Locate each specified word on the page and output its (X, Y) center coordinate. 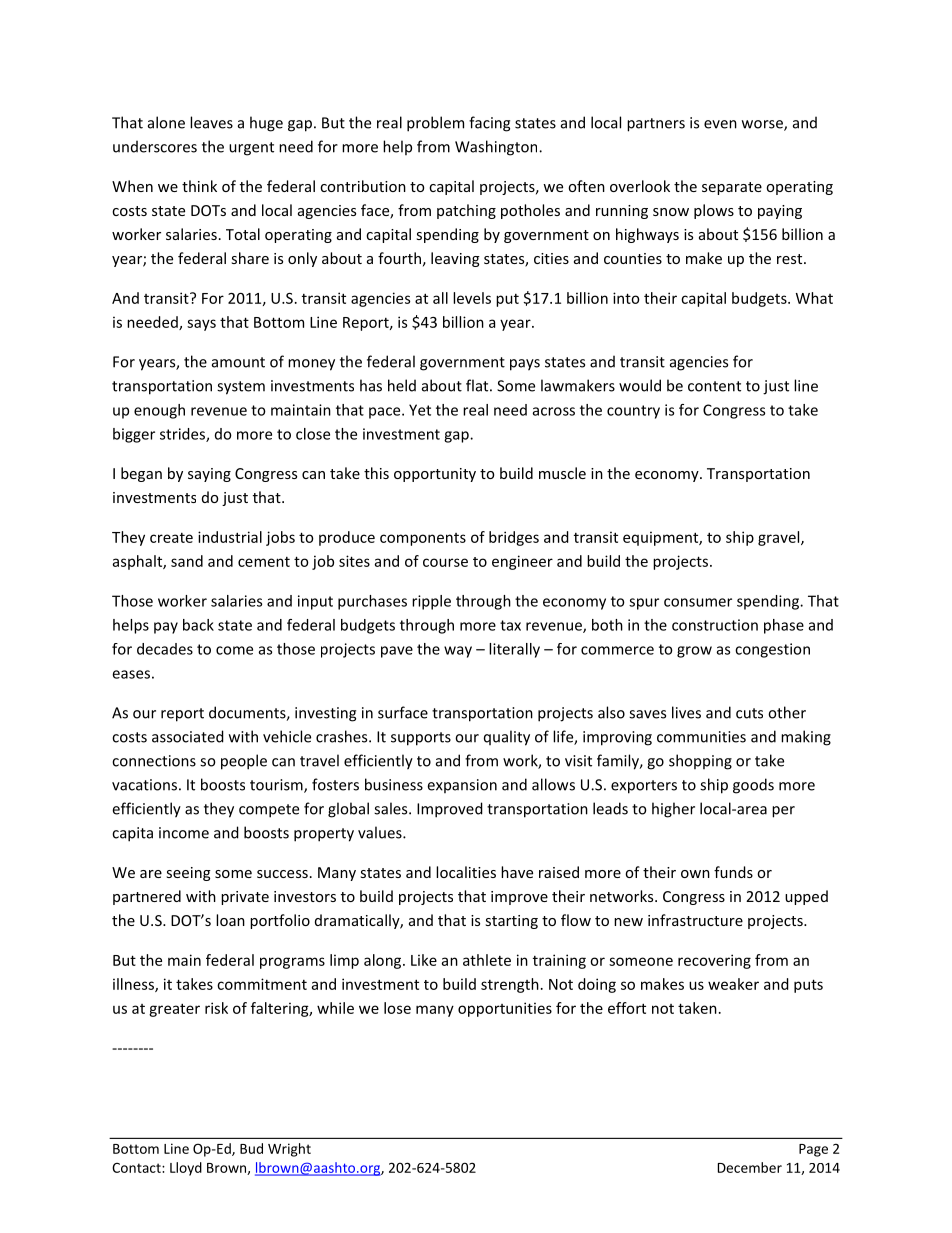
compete (269, 811)
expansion (462, 786)
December (750, 1167)
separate (732, 188)
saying (209, 475)
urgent (251, 149)
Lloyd (186, 1169)
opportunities (505, 1009)
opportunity (435, 475)
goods (753, 786)
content (714, 386)
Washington (497, 148)
